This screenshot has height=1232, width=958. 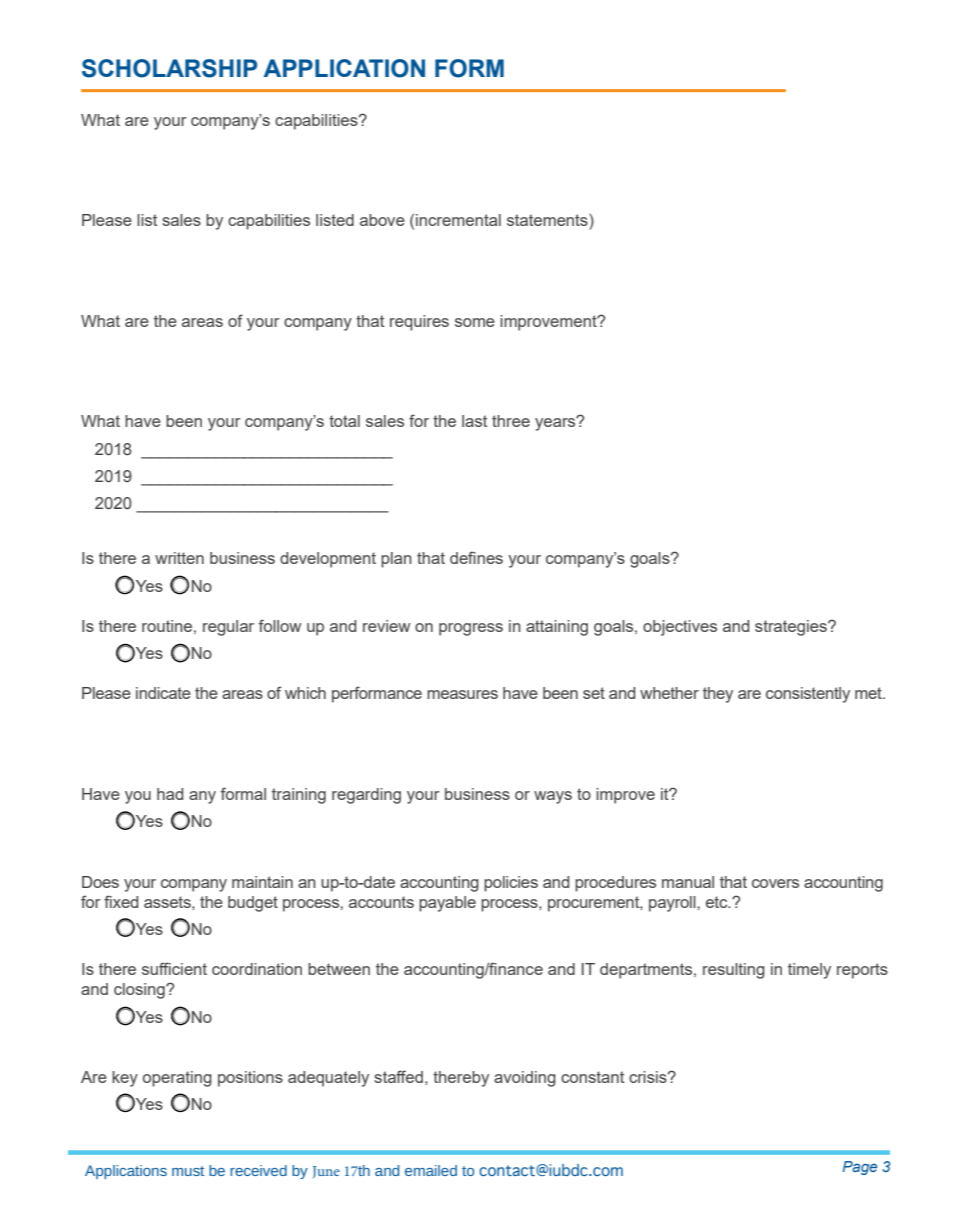 I want to click on emailed, so click(x=431, y=1170).
